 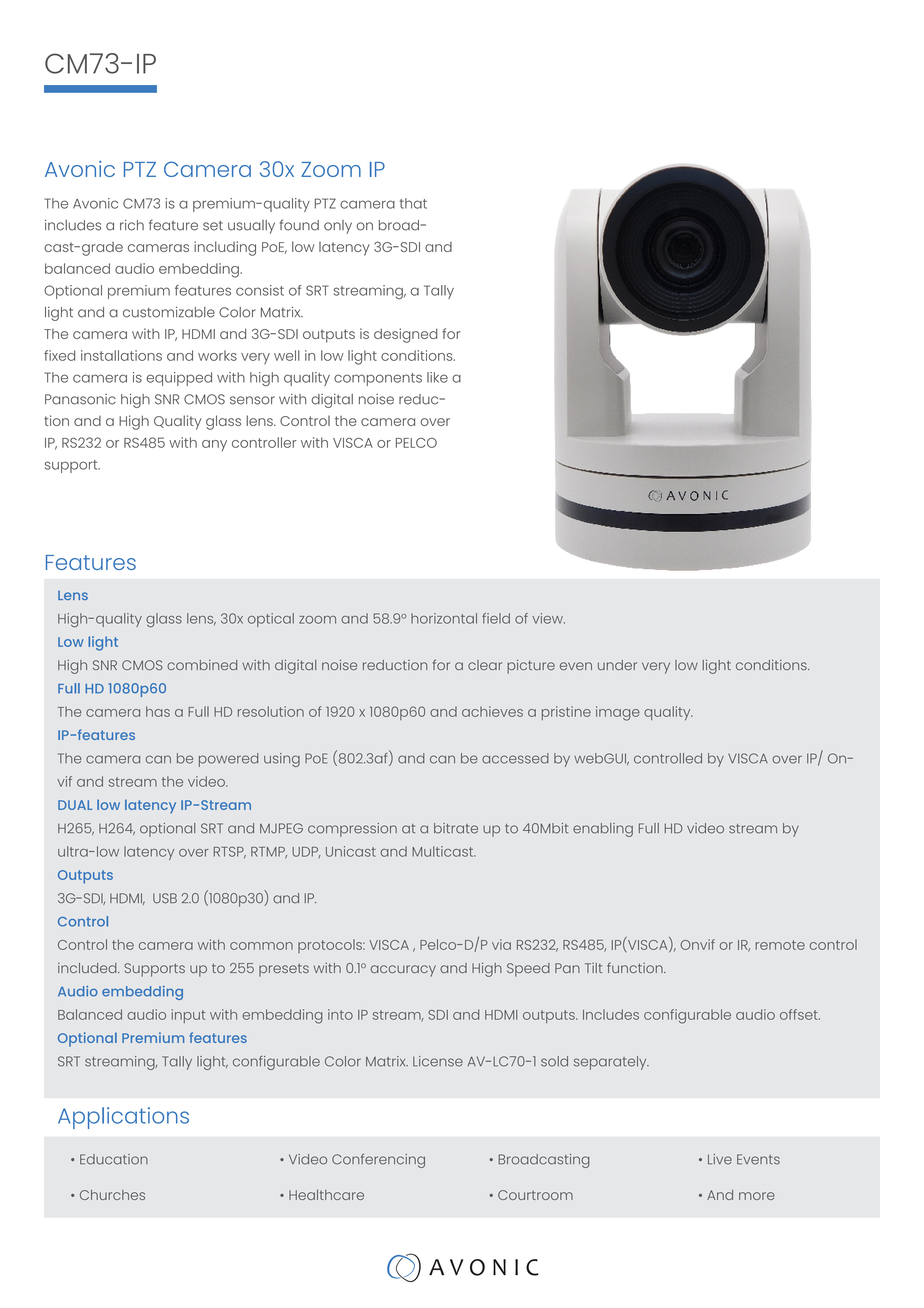 What do you see at coordinates (413, 203) in the image?
I see `that` at bounding box center [413, 203].
